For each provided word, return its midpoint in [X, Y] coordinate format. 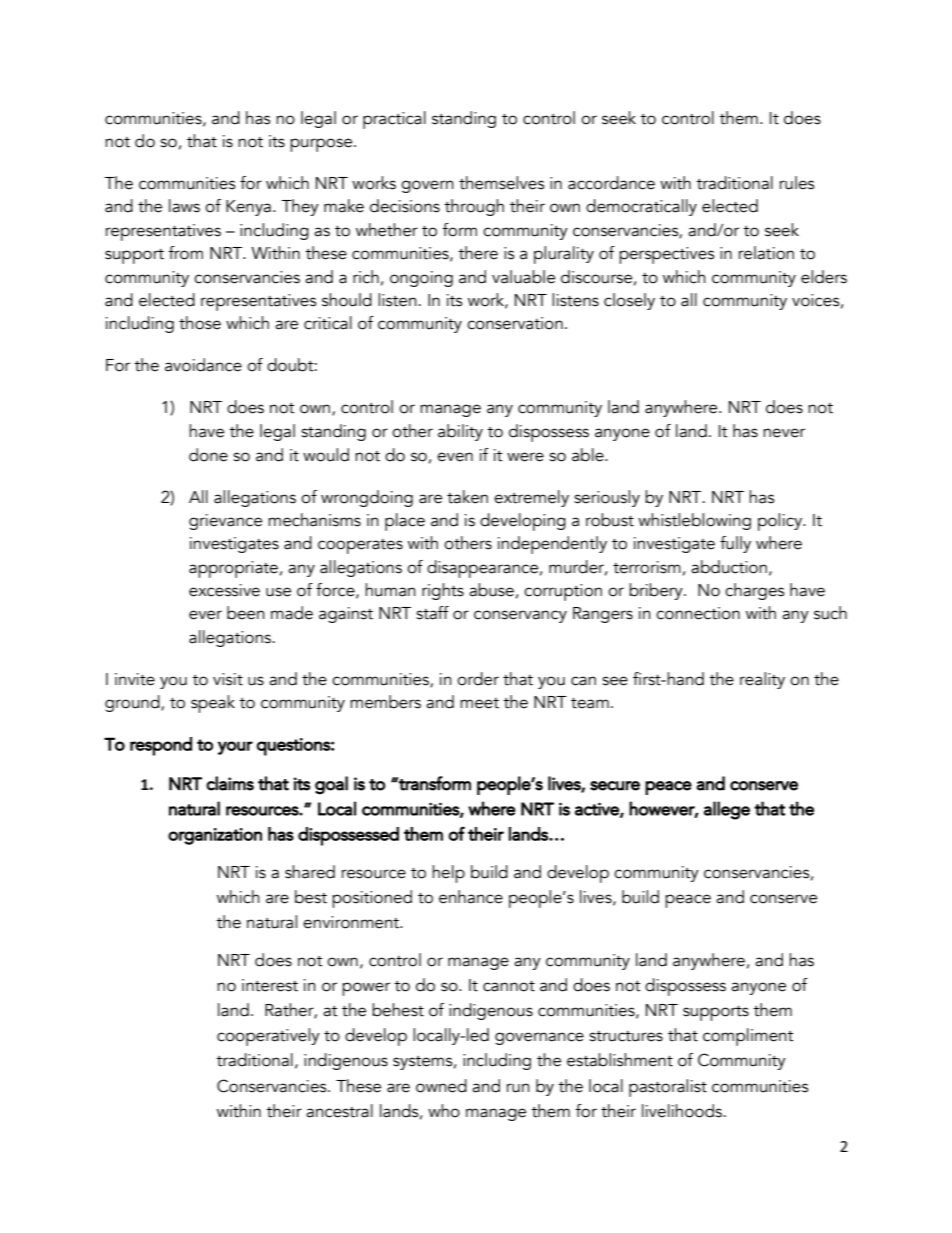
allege [727, 810]
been [246, 613]
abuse [491, 590]
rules [797, 183]
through [474, 207]
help [448, 874]
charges [754, 591]
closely [629, 301]
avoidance [203, 365]
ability [460, 432]
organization [215, 836]
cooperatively [268, 1037]
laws [184, 206]
